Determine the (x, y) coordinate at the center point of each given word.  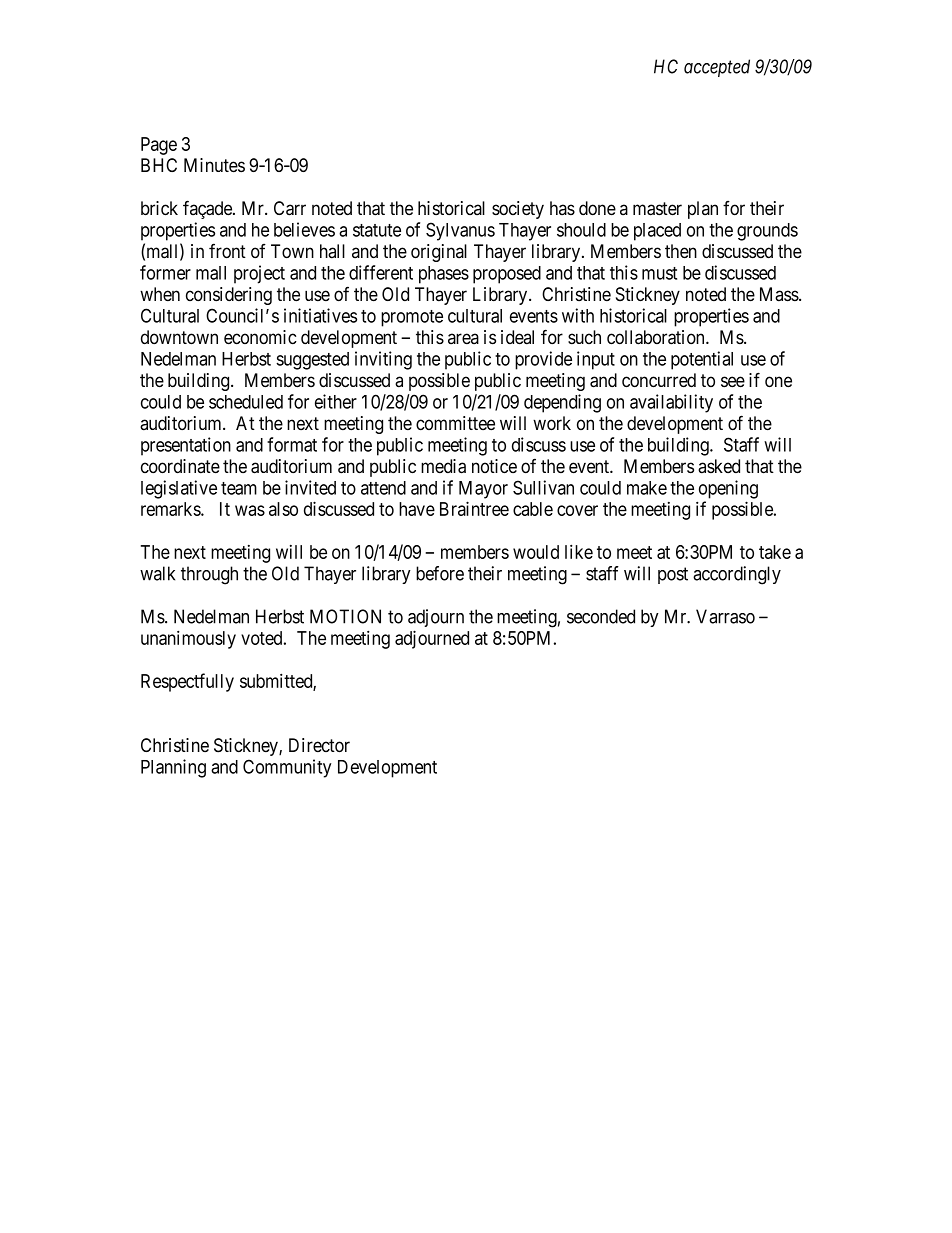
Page (159, 146)
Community (287, 768)
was (250, 510)
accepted (717, 68)
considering (229, 296)
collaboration (657, 337)
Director (319, 745)
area (463, 339)
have (417, 509)
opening (728, 489)
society (518, 210)
